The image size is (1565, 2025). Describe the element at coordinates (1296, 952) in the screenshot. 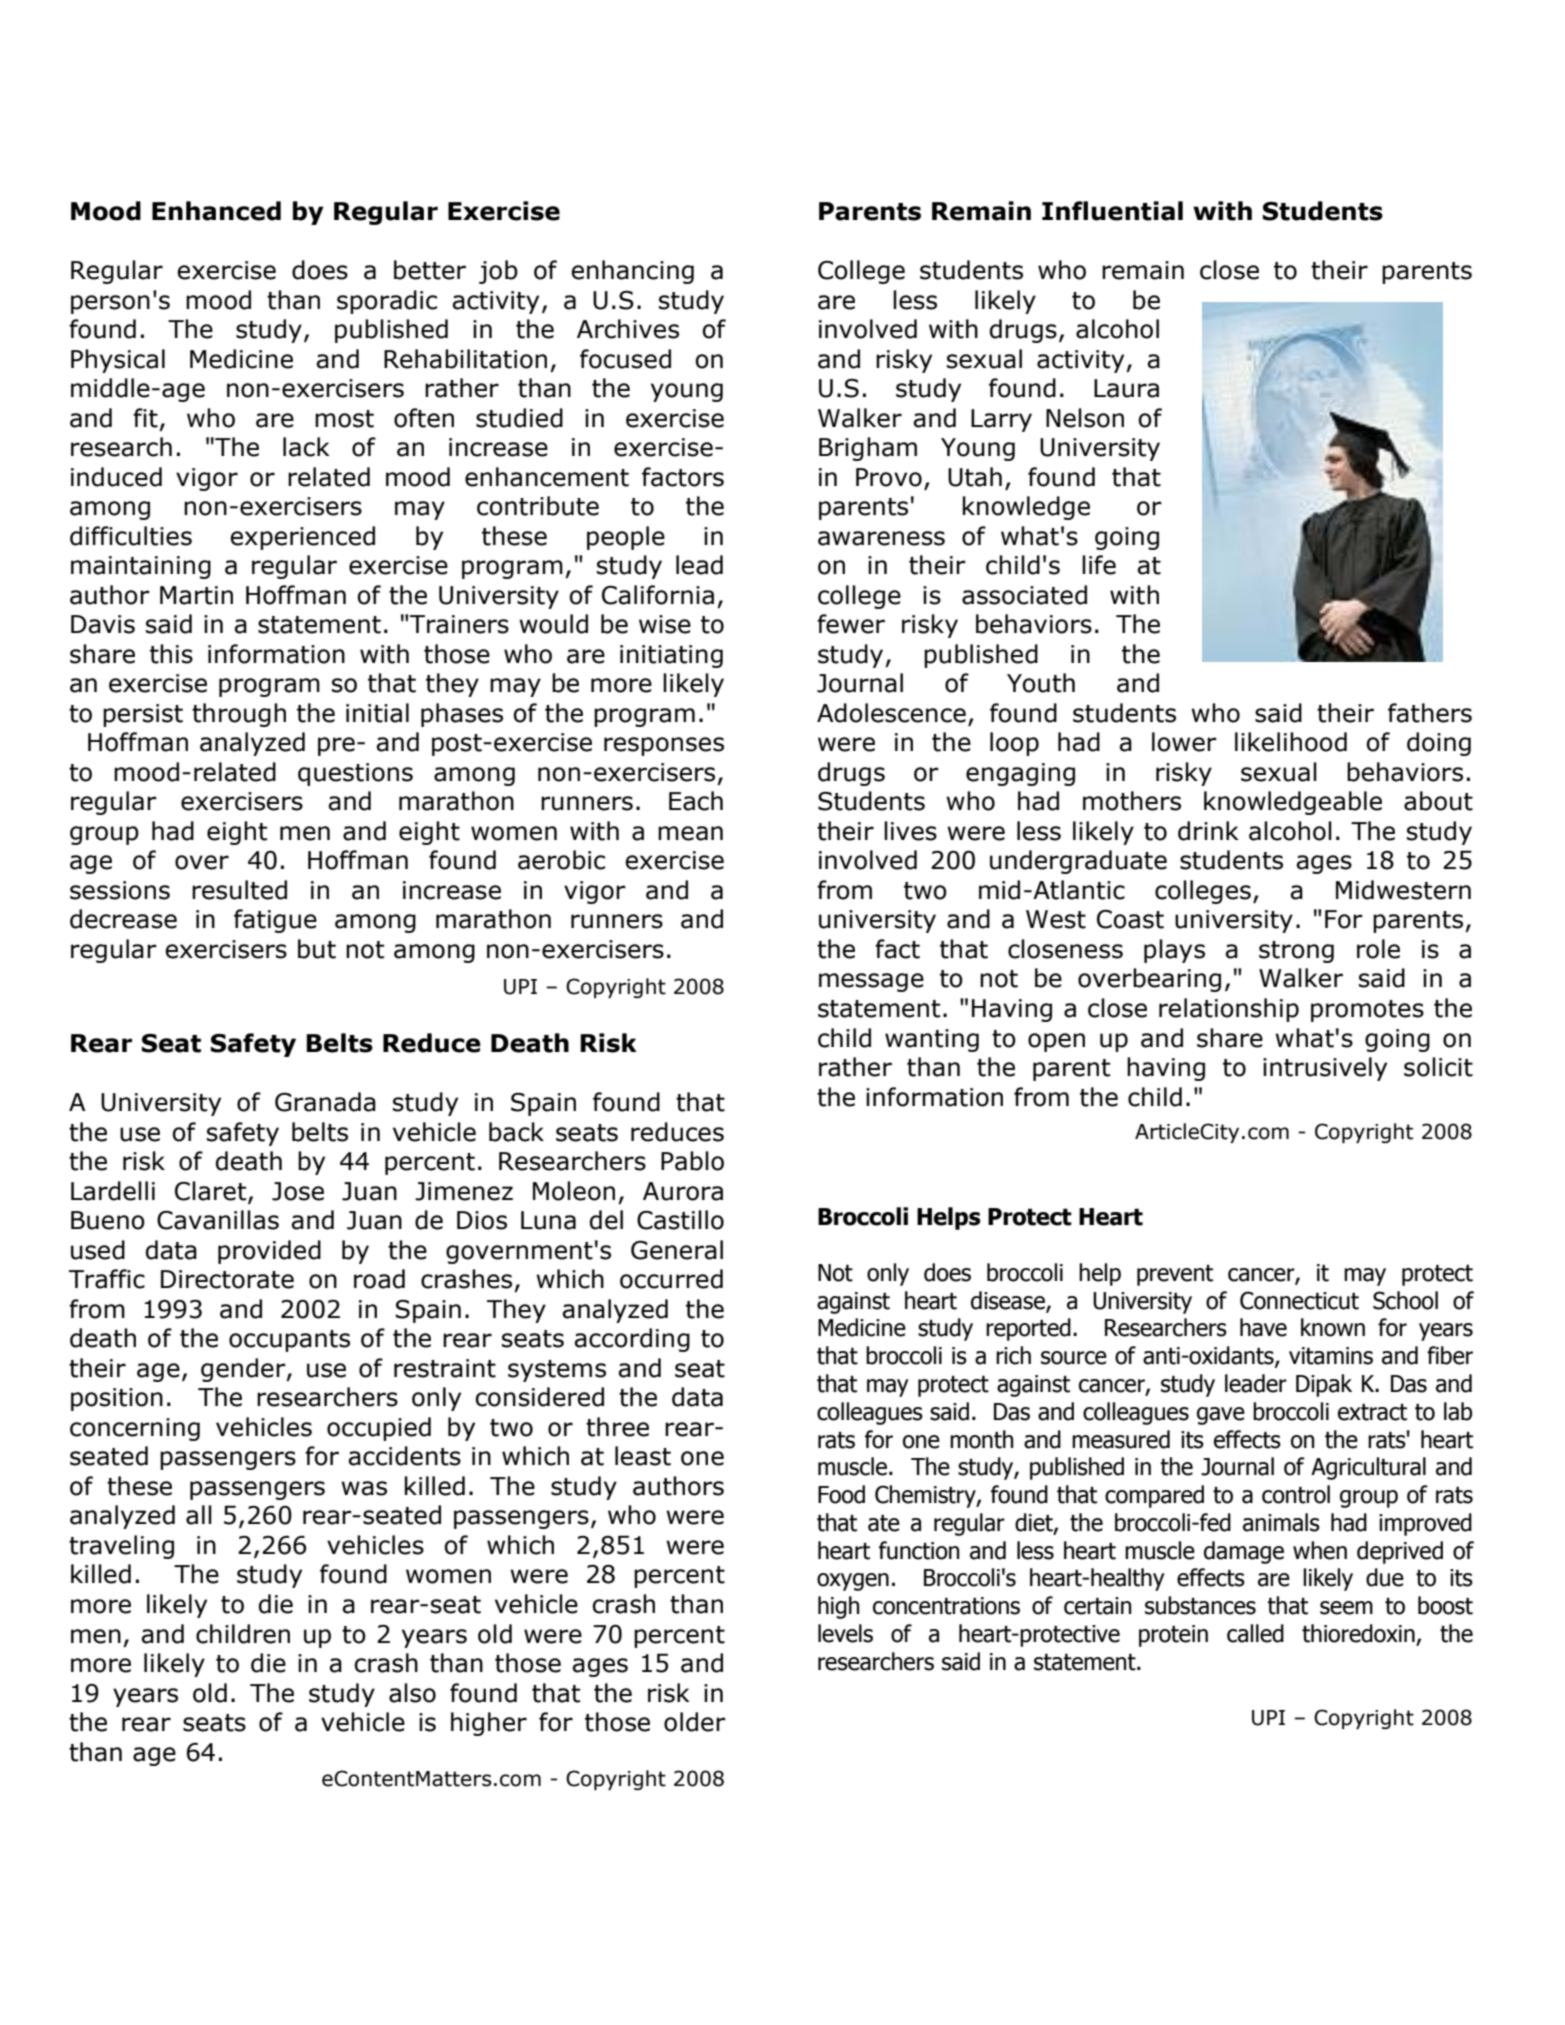

I see `strong` at that location.
